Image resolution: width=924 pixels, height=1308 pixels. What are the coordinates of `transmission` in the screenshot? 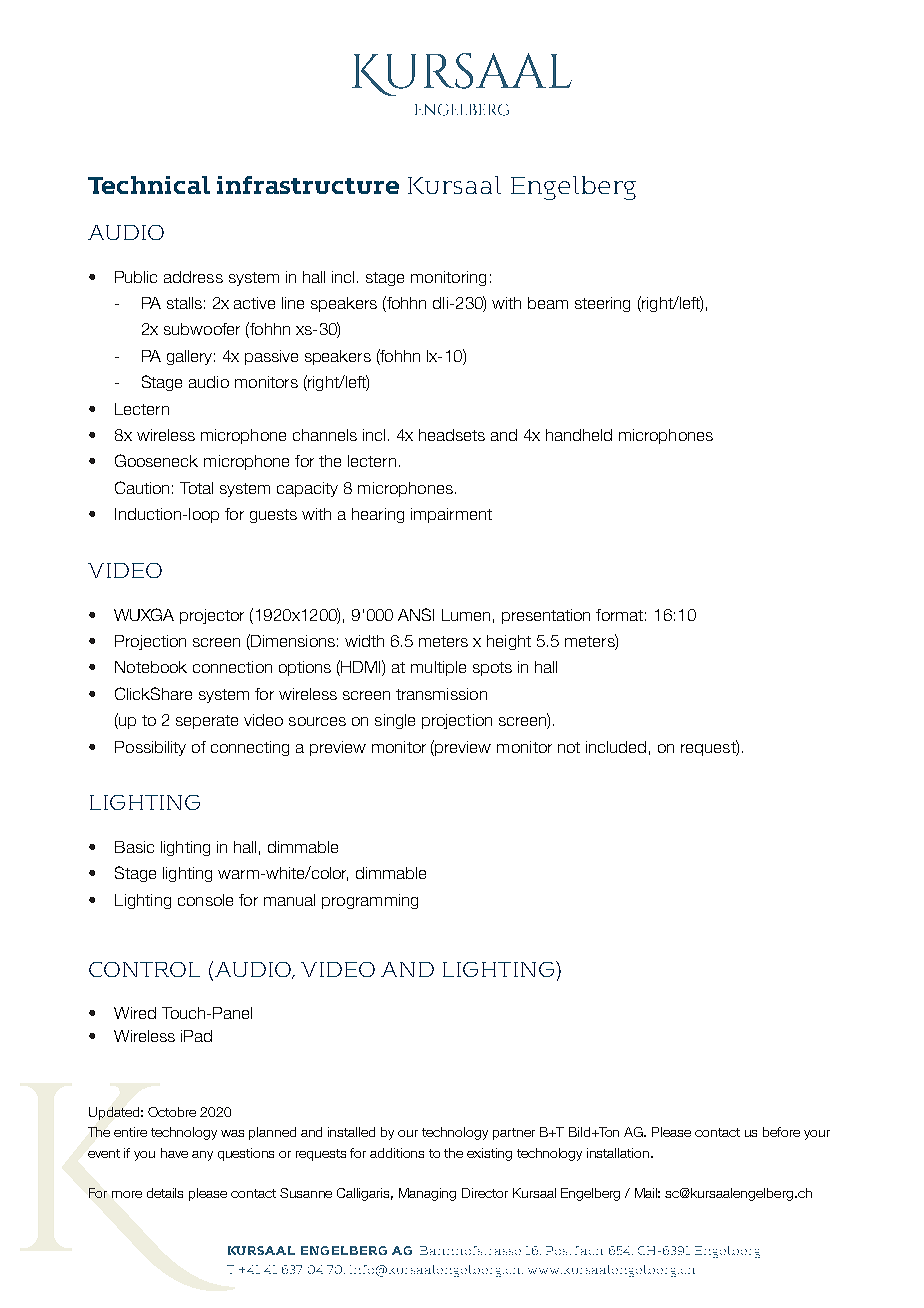 It's located at (441, 694).
